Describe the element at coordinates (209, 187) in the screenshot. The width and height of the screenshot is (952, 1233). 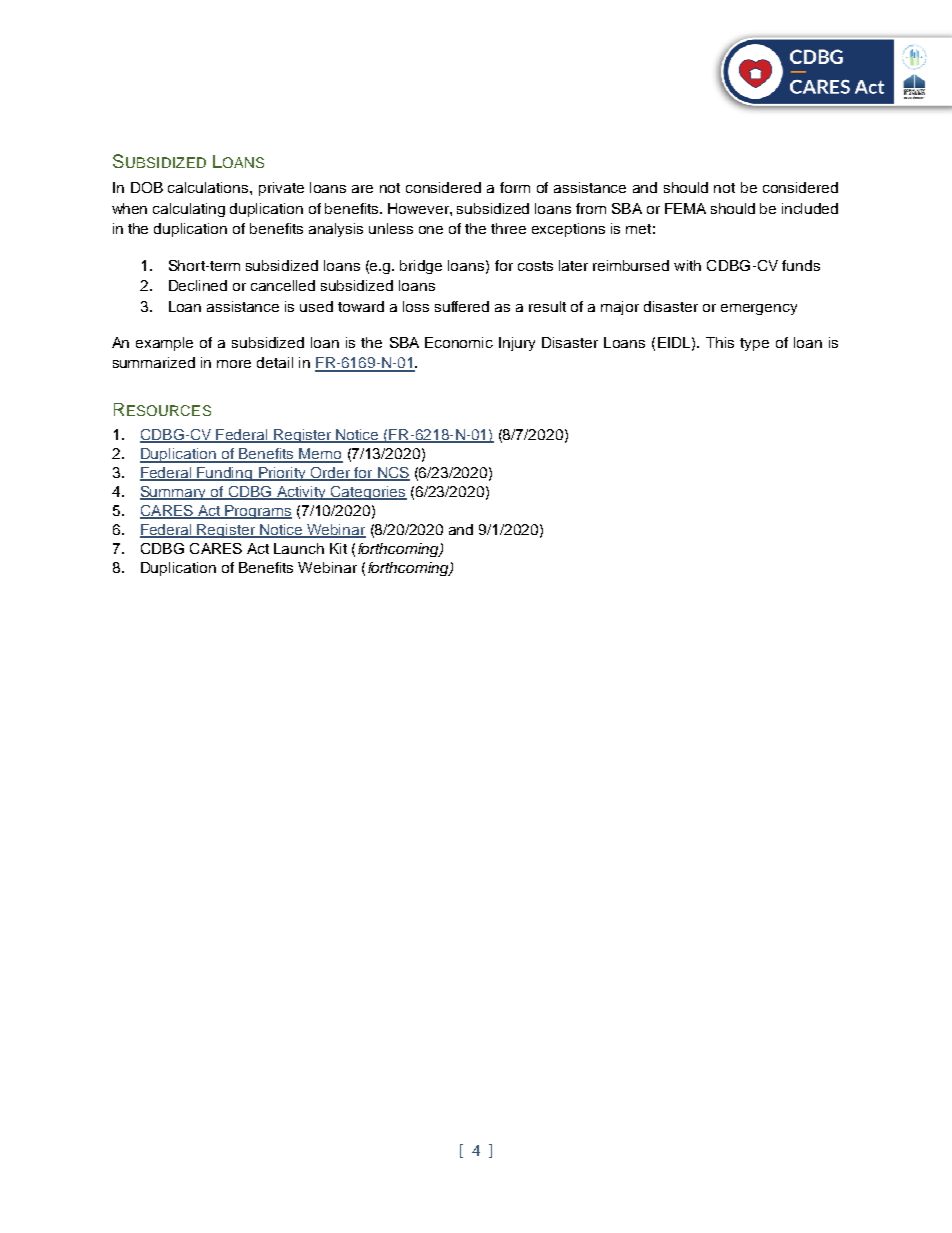
I see `calculations` at that location.
